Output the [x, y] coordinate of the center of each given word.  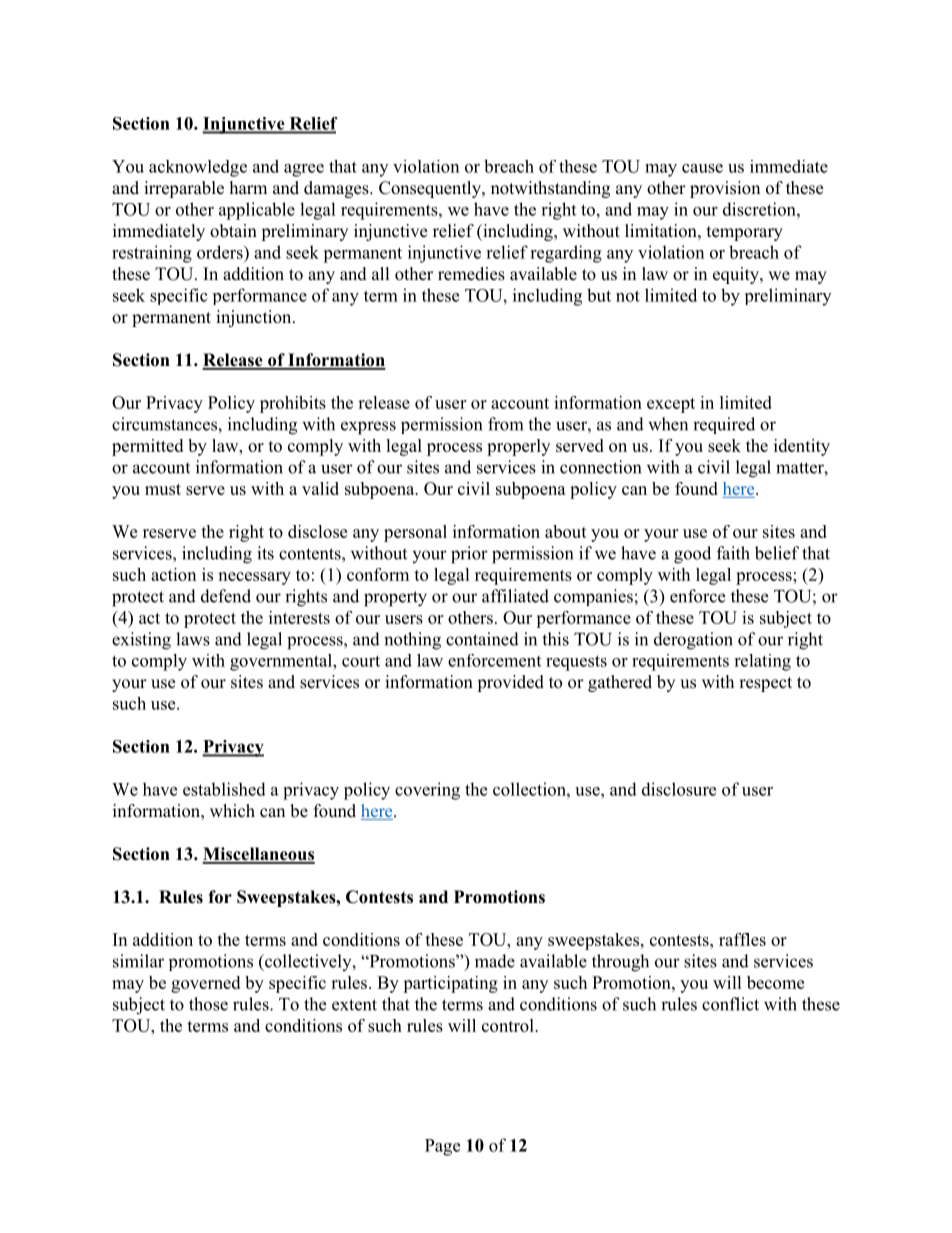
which [232, 811]
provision [725, 189]
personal [415, 533]
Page [442, 1147]
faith [733, 553]
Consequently [431, 189]
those [208, 1004]
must [163, 489]
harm [248, 187]
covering [427, 791]
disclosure [679, 789]
